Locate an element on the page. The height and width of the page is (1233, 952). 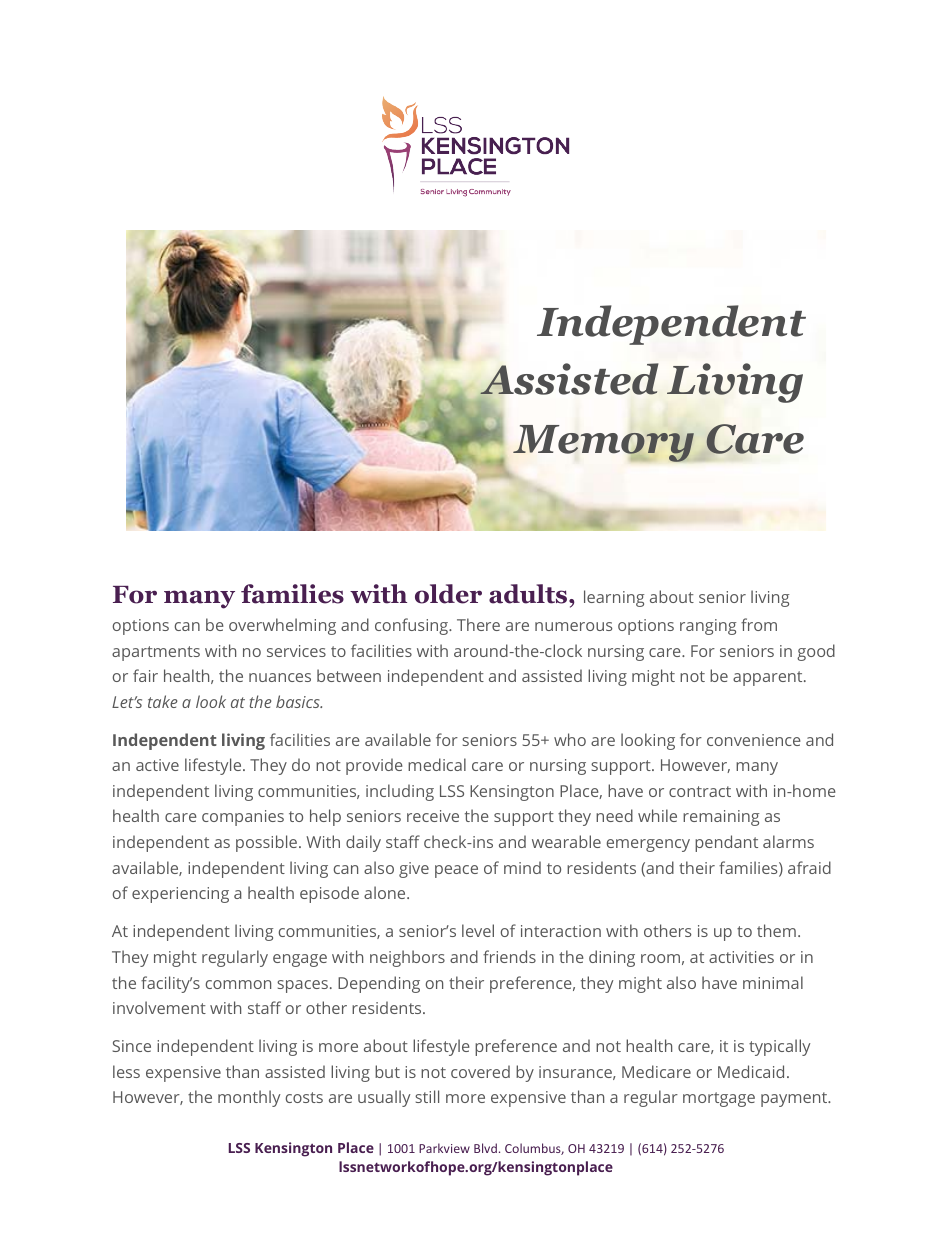
overwhelming is located at coordinates (282, 626).
